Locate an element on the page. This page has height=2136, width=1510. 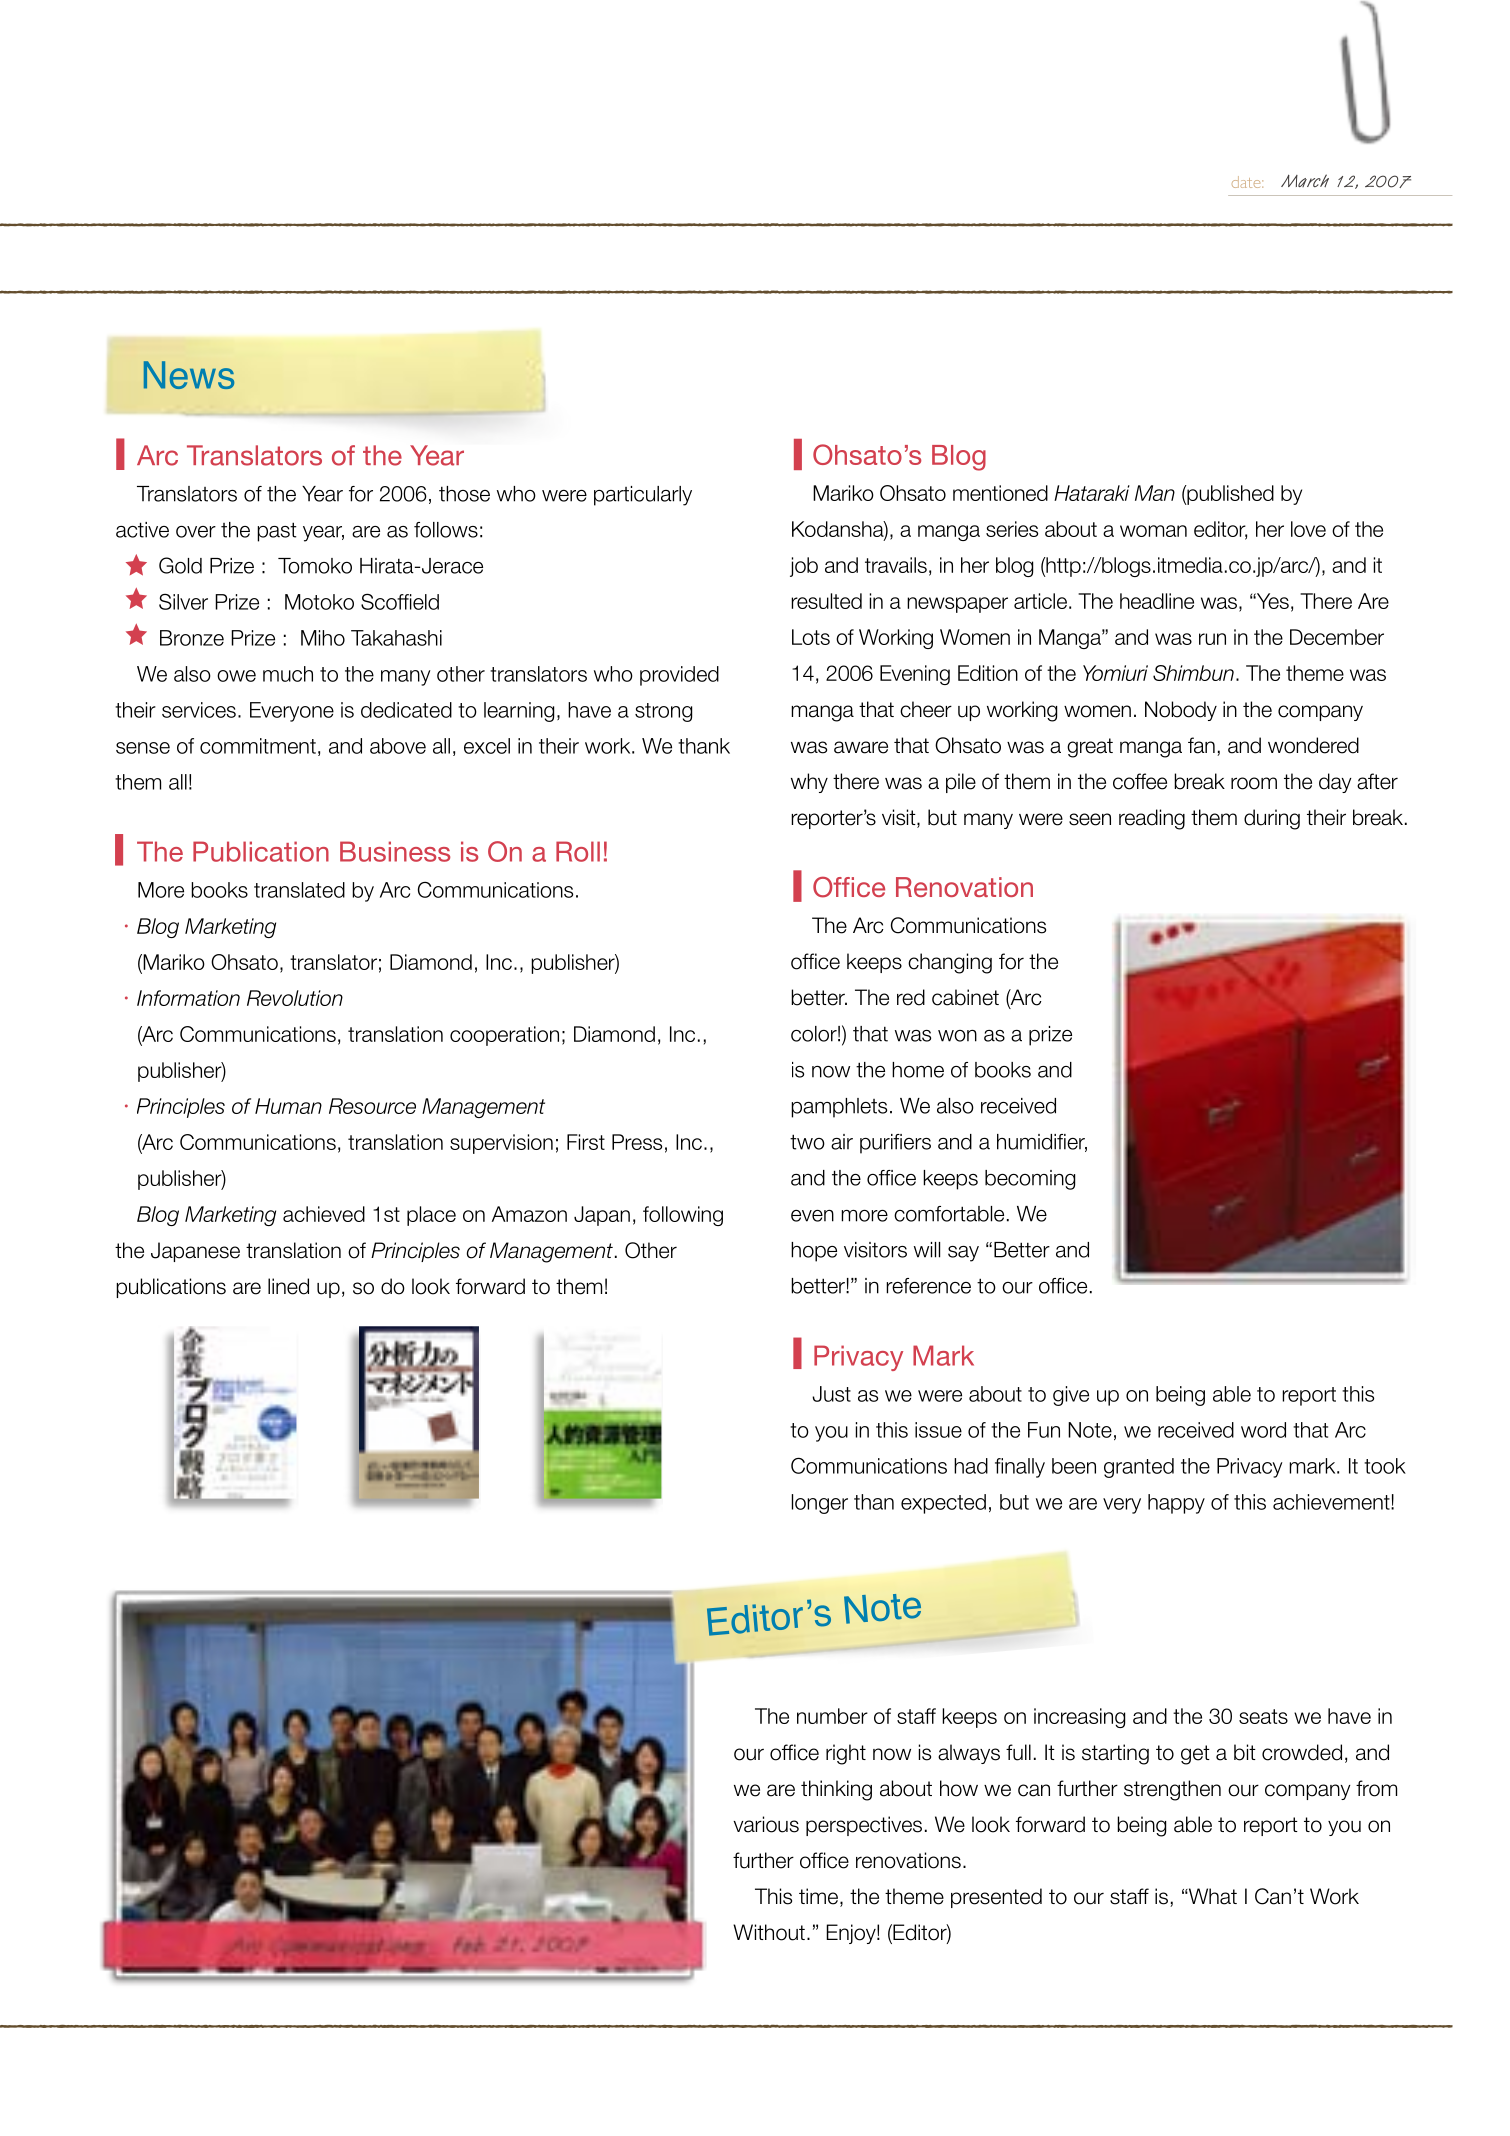
strengthen is located at coordinates (1172, 1790).
